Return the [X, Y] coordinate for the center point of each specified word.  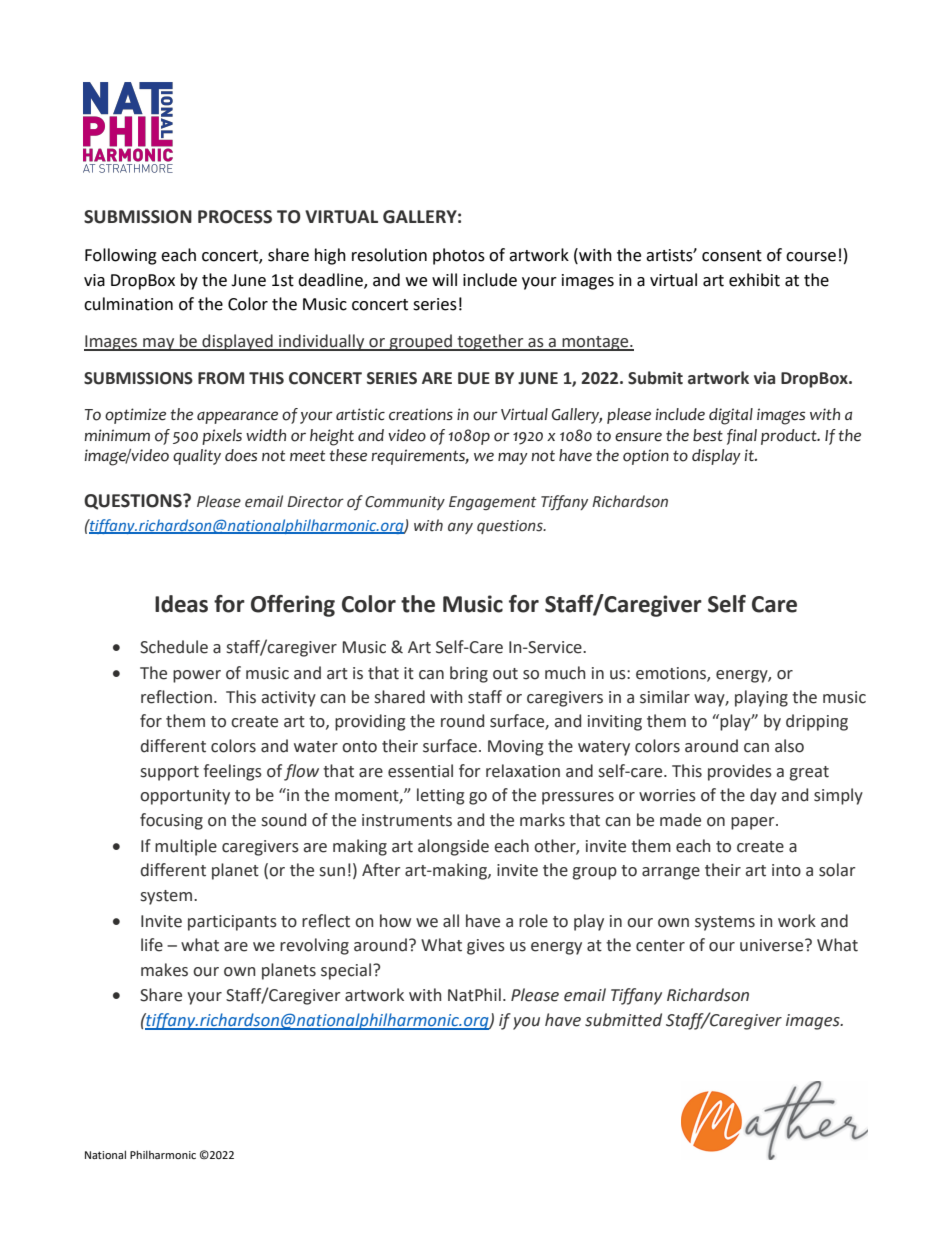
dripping [817, 722]
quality [197, 457]
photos [459, 256]
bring [469, 674]
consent [732, 256]
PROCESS [235, 217]
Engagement [493, 503]
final [742, 437]
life [152, 945]
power [197, 676]
